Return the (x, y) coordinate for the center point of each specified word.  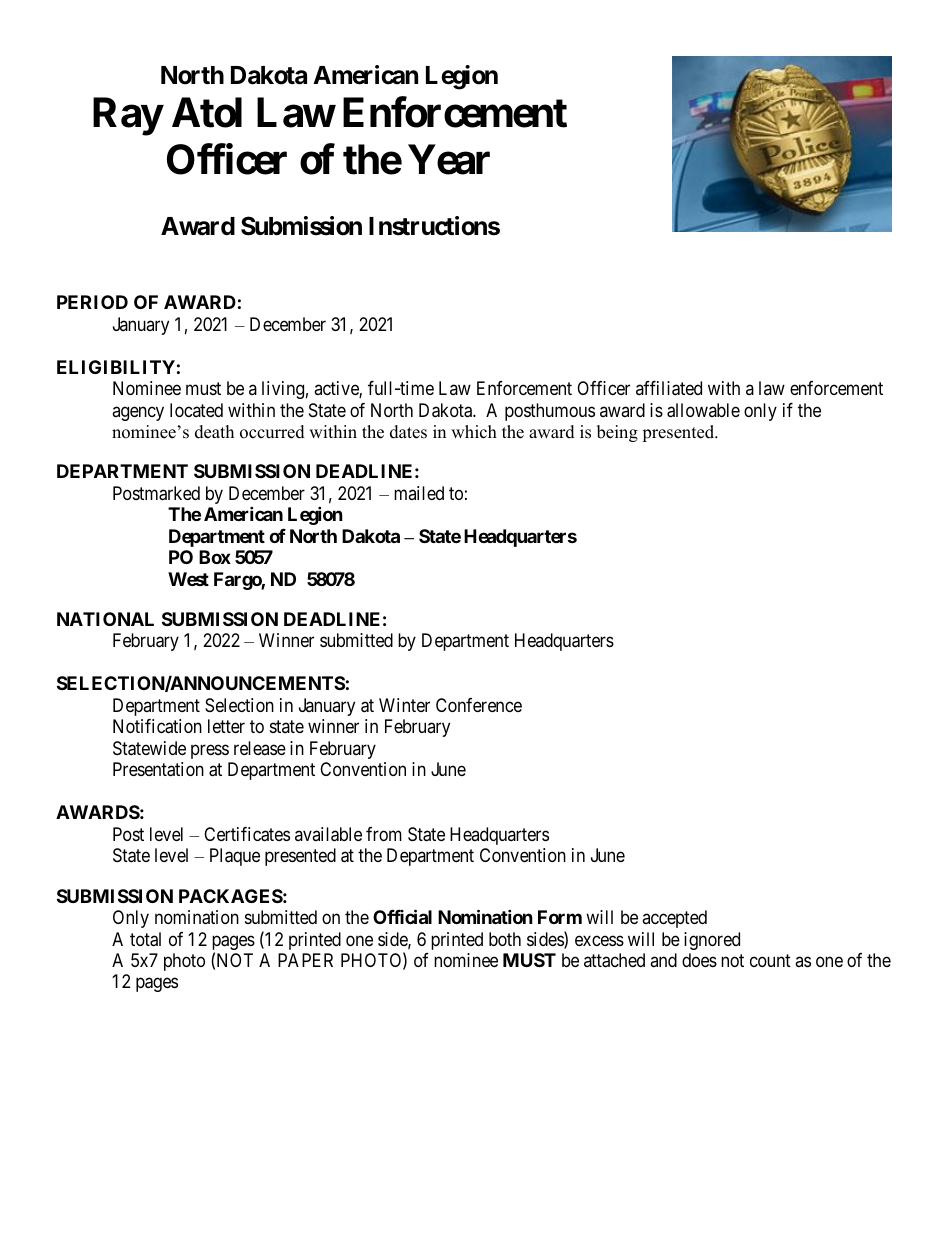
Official (402, 916)
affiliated (669, 388)
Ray (128, 117)
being (617, 433)
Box (215, 557)
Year (449, 160)
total (145, 939)
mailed (419, 493)
